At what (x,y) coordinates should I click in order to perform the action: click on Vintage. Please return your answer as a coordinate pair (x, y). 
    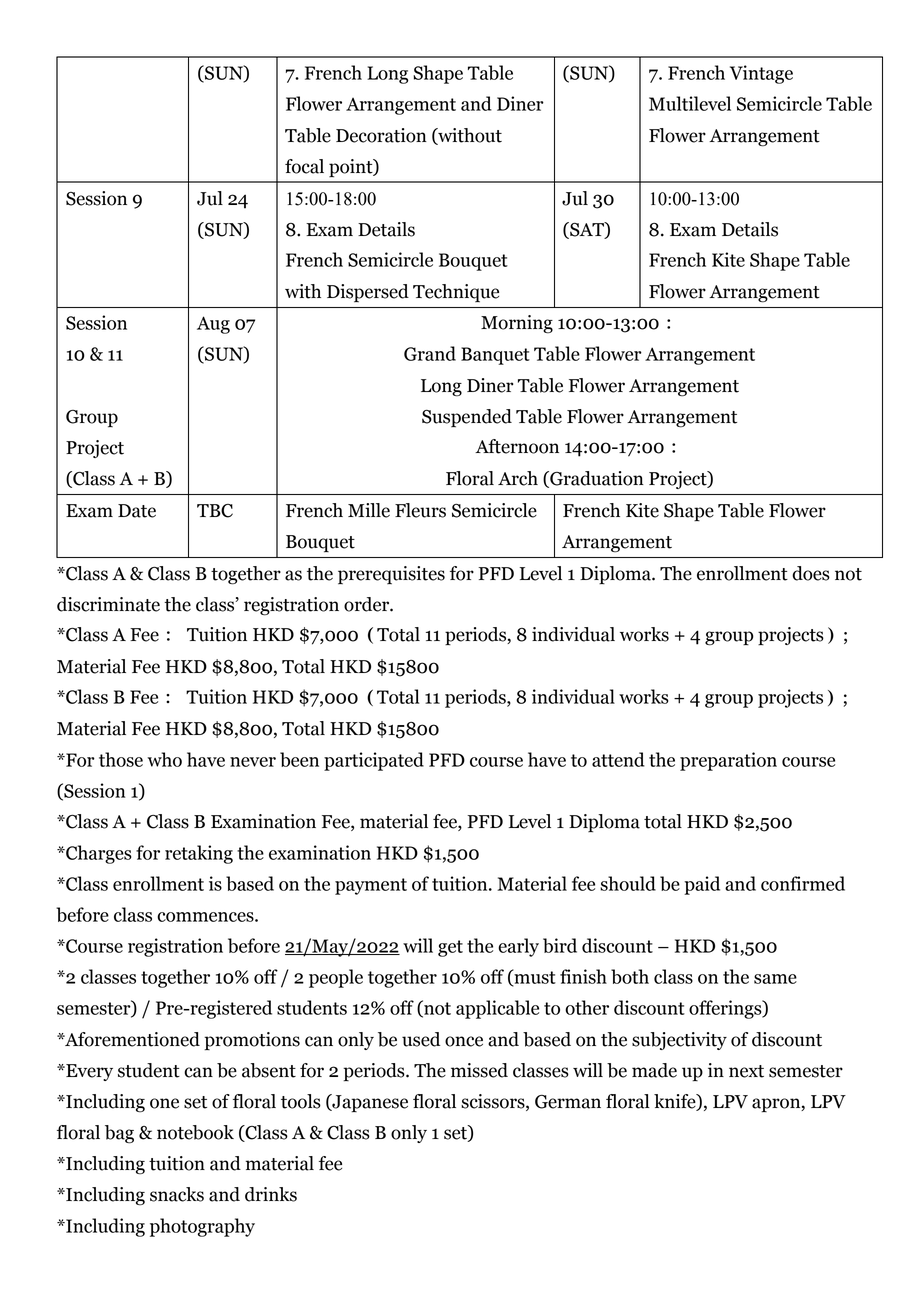
    Looking at the image, I should click on (761, 74).
